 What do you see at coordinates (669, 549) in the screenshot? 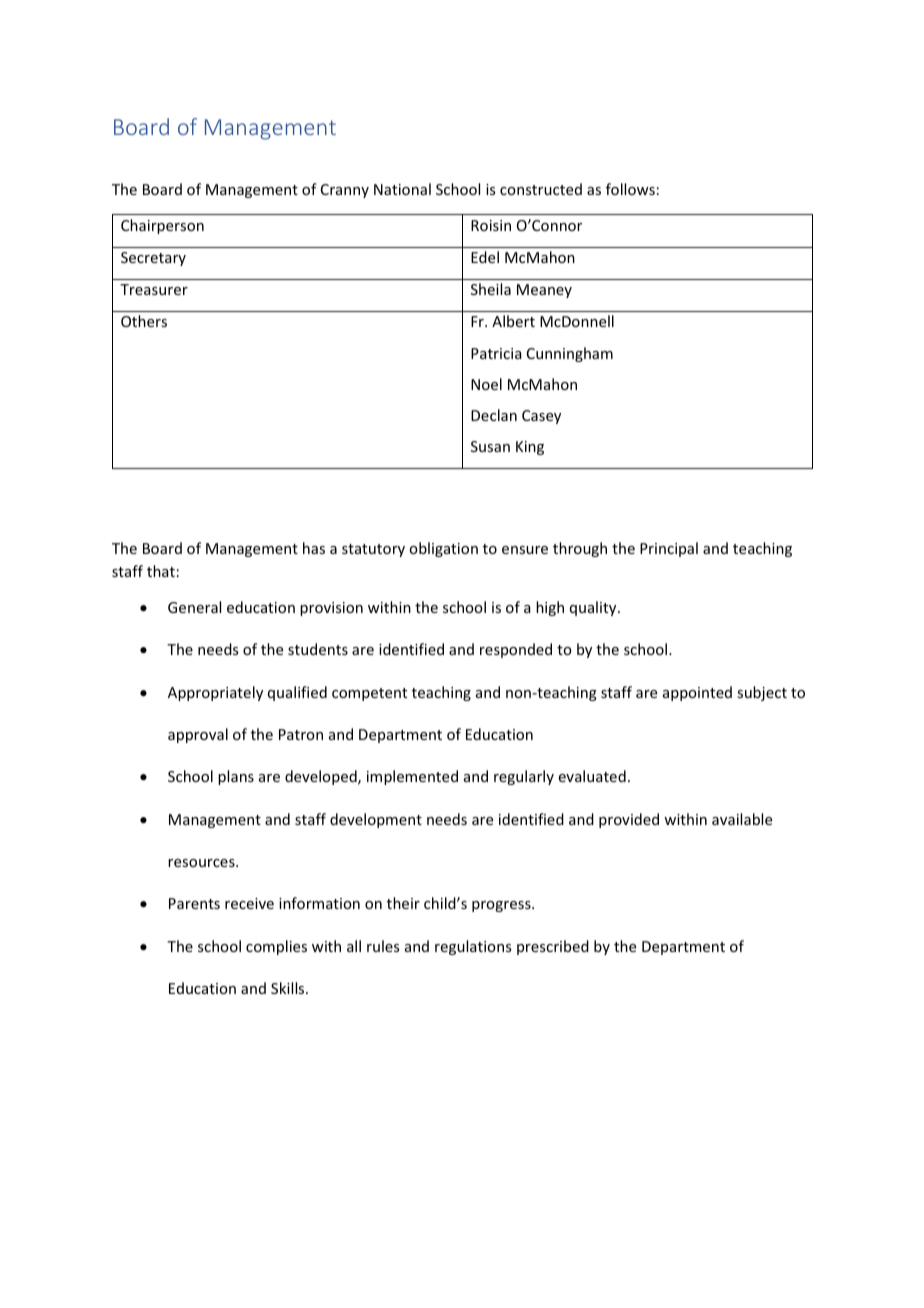
I see `Principal` at bounding box center [669, 549].
